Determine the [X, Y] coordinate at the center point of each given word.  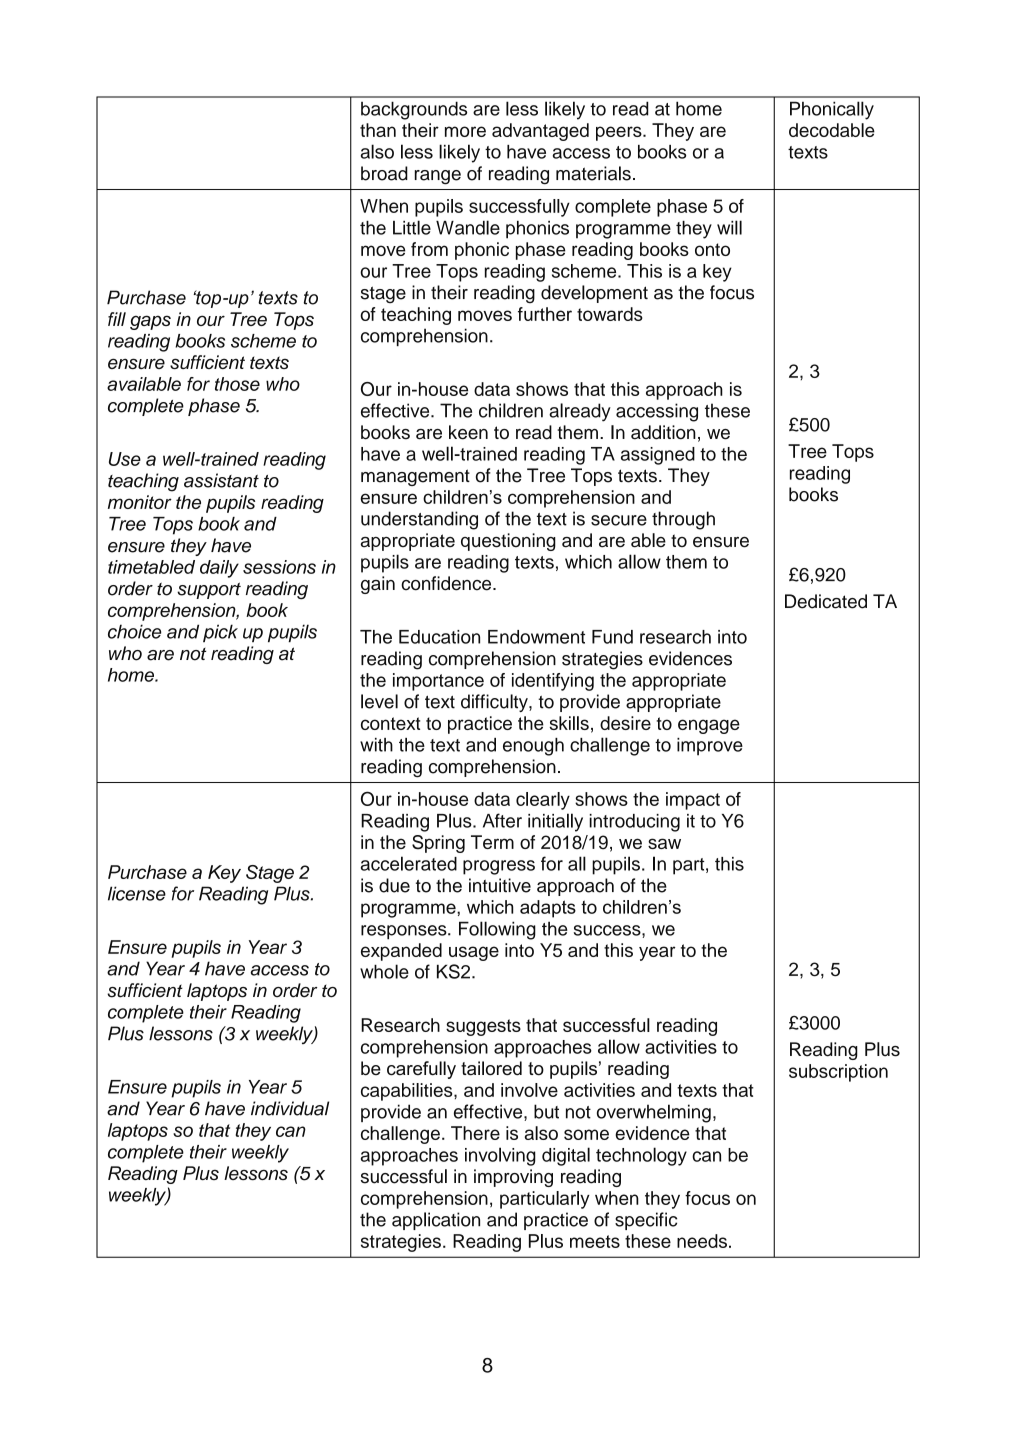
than [378, 130]
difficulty [495, 703]
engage [709, 726]
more [465, 131]
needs [702, 1241]
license [137, 893]
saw [664, 843]
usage [474, 953]
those [237, 384]
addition [663, 432]
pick [220, 633]
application [436, 1221]
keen [468, 432]
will [729, 227]
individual [290, 1108]
